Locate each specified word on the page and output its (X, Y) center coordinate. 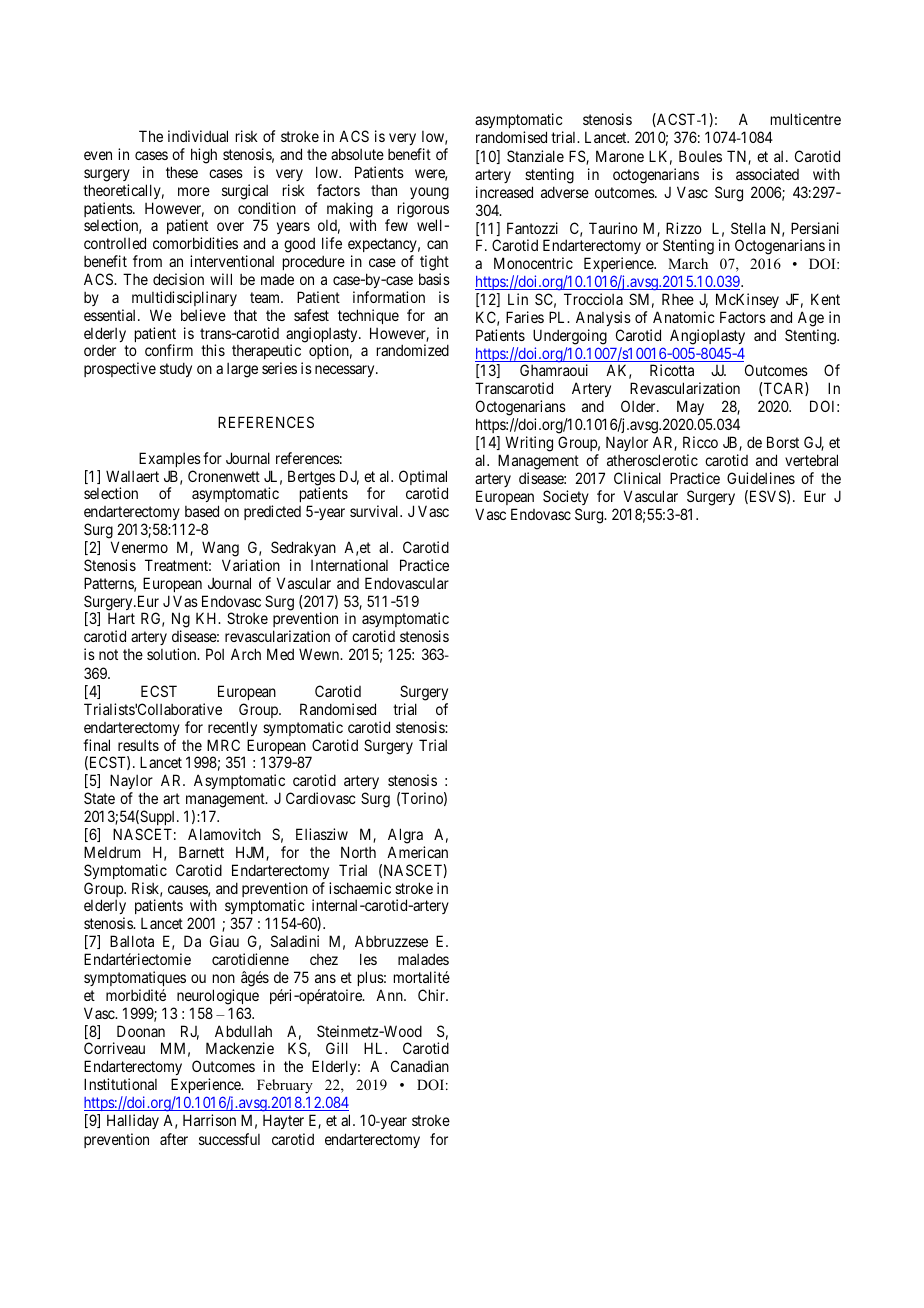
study (176, 369)
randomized (413, 350)
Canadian (420, 1066)
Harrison (209, 1120)
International (349, 565)
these (182, 172)
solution (173, 654)
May (689, 409)
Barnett (201, 852)
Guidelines (761, 478)
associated (767, 174)
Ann (390, 995)
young (429, 193)
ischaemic (360, 888)
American (417, 852)
